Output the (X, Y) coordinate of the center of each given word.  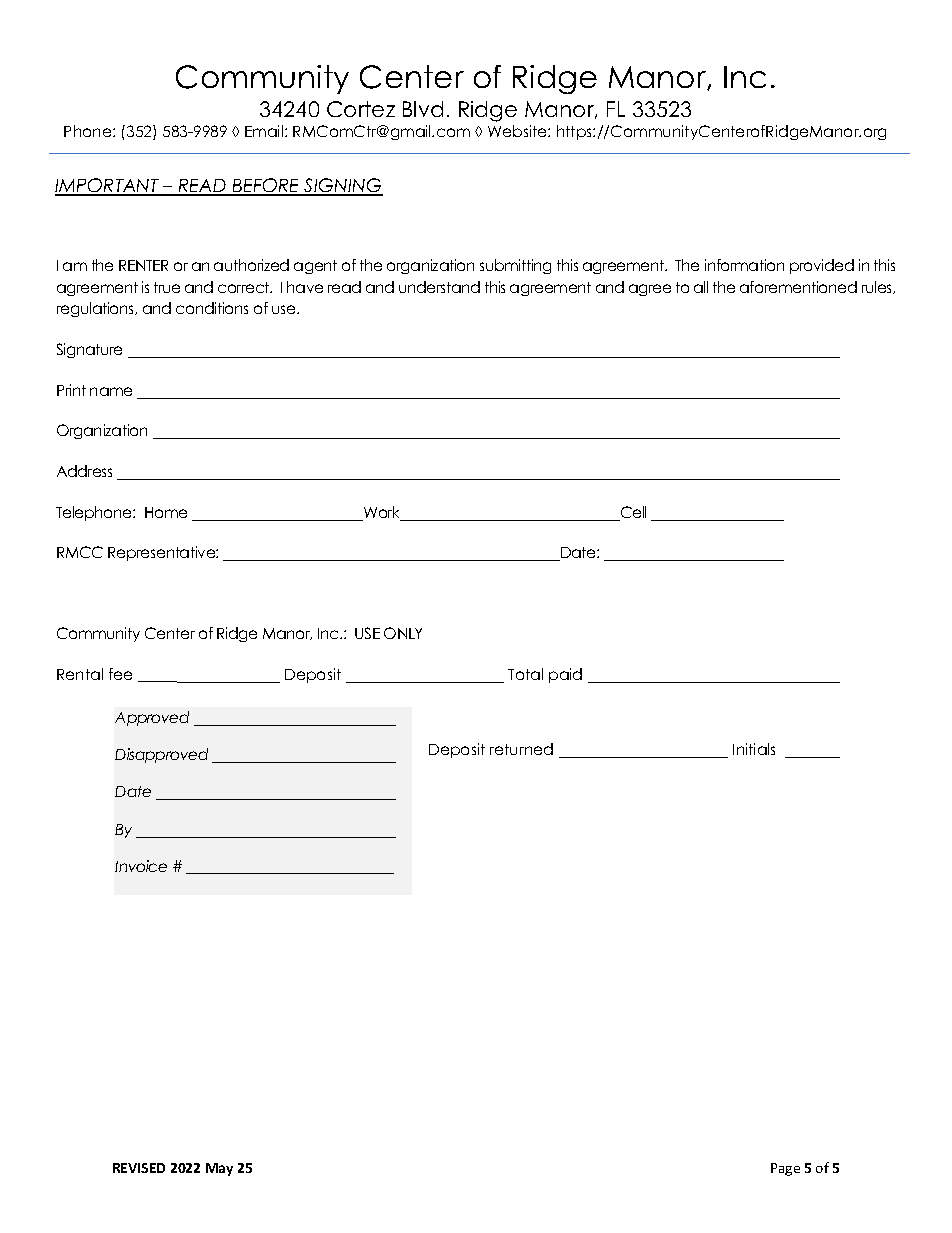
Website (518, 131)
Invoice (141, 866)
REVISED (139, 1168)
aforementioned (798, 287)
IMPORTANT (108, 186)
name (111, 391)
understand (439, 287)
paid (565, 675)
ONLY (403, 633)
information (744, 265)
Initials (754, 749)
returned (521, 749)
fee (120, 674)
